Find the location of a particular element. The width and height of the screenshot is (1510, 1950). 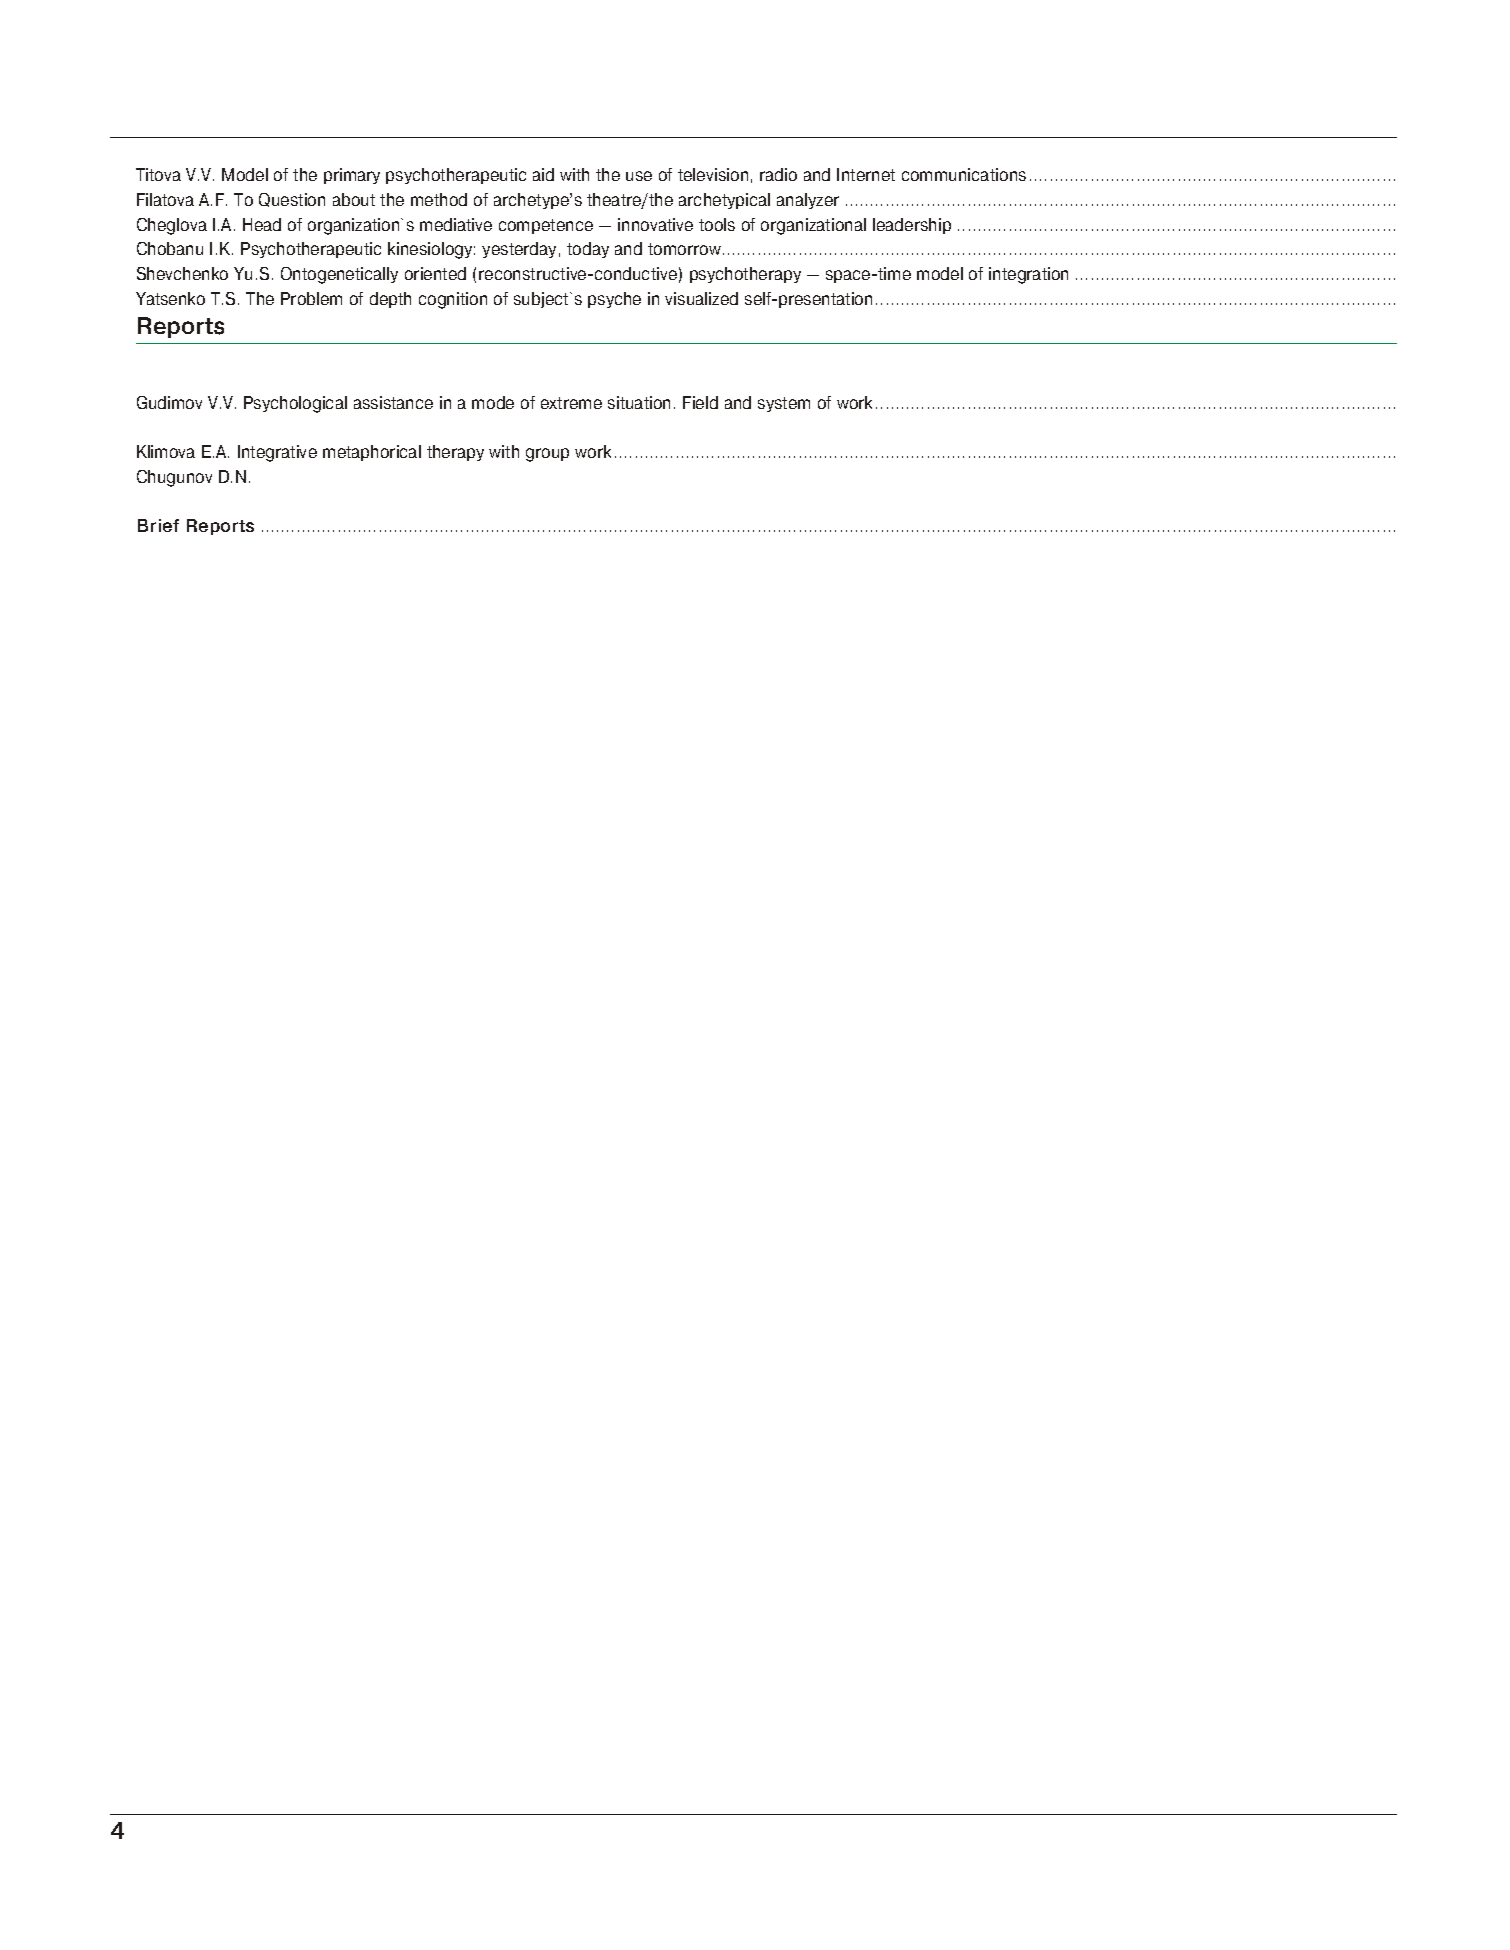

sub is located at coordinates (527, 298).
